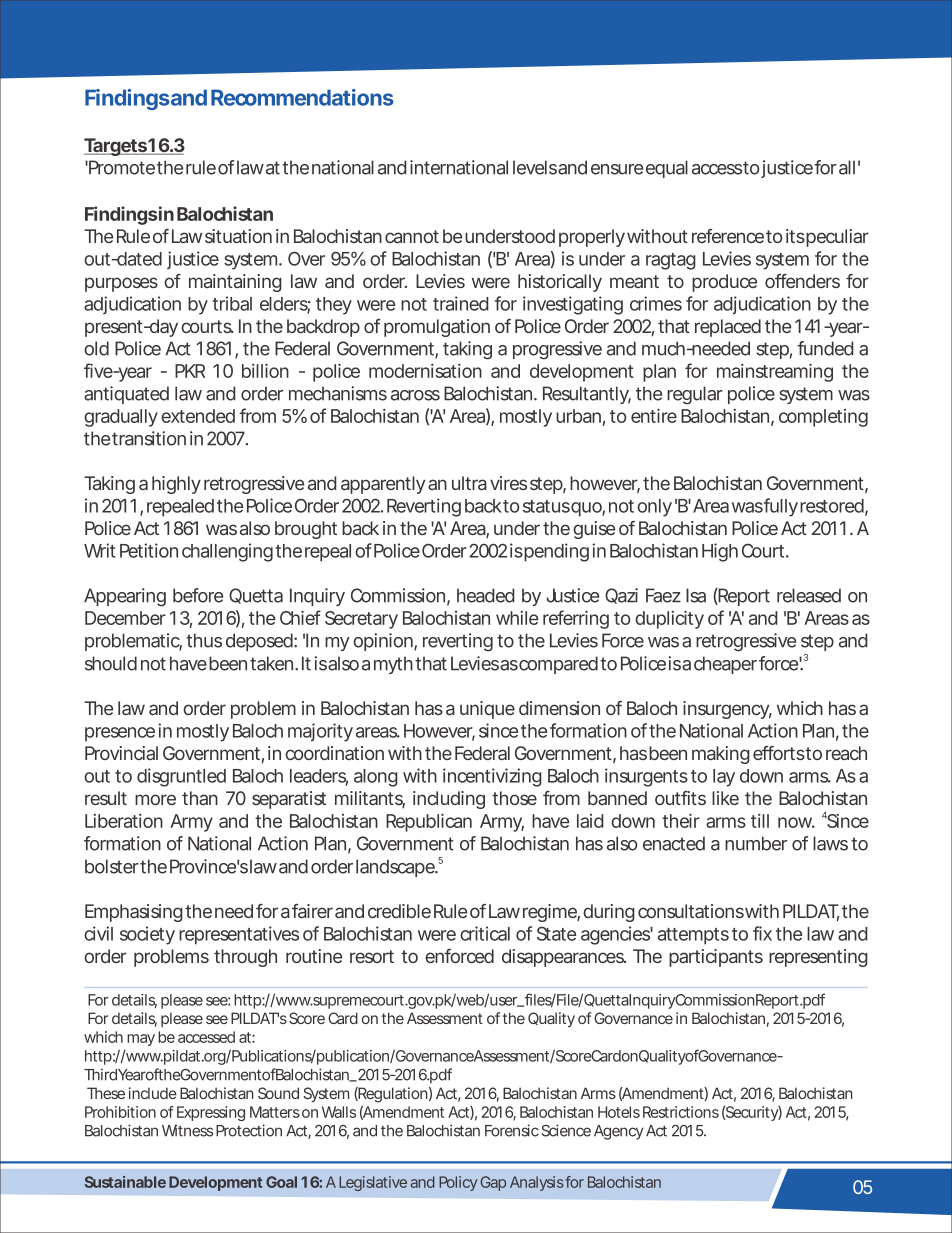 This screenshot has height=1233, width=952. Describe the element at coordinates (485, 933) in the screenshot. I see `critical` at that location.
